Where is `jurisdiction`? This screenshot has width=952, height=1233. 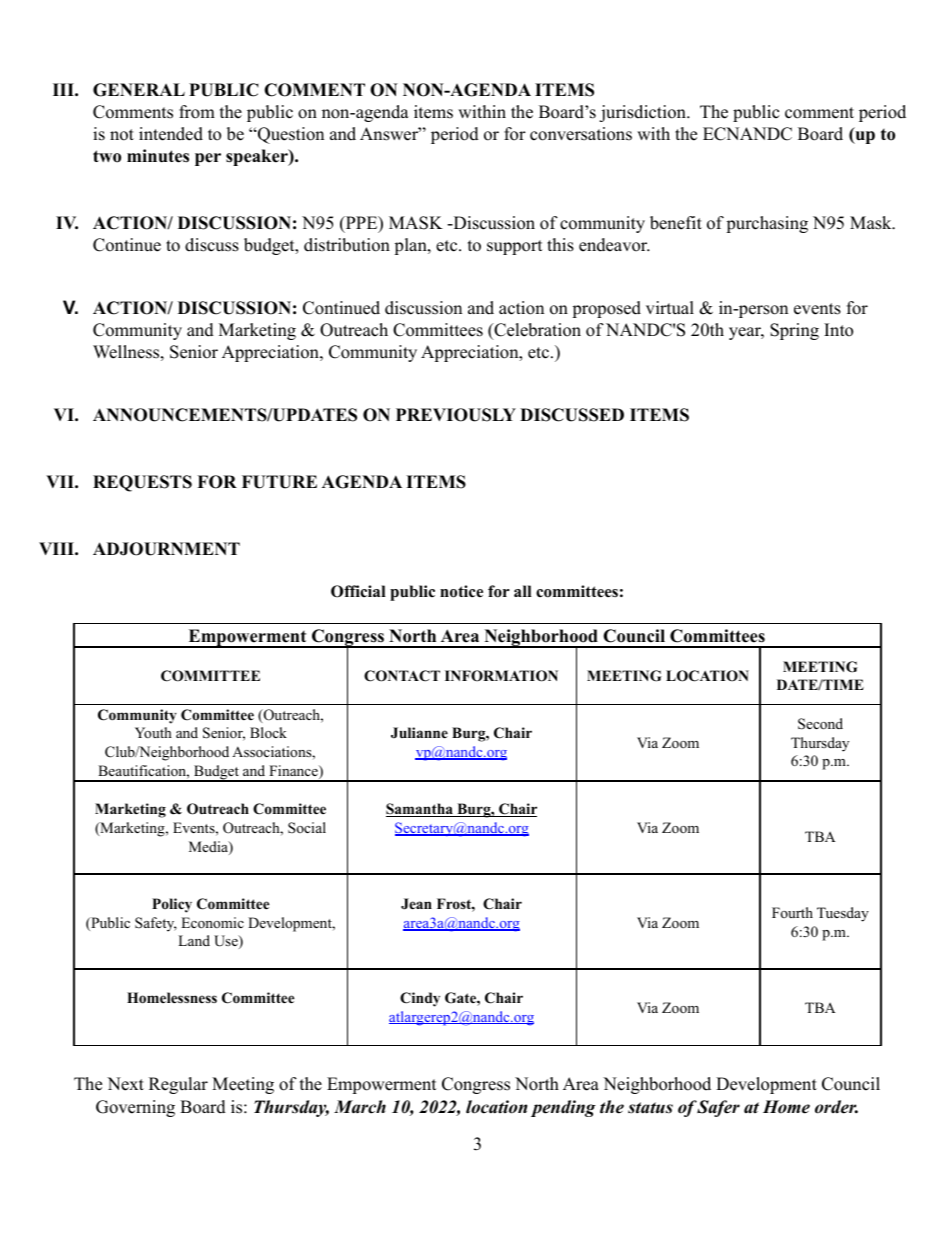
jurisdiction is located at coordinates (643, 113).
